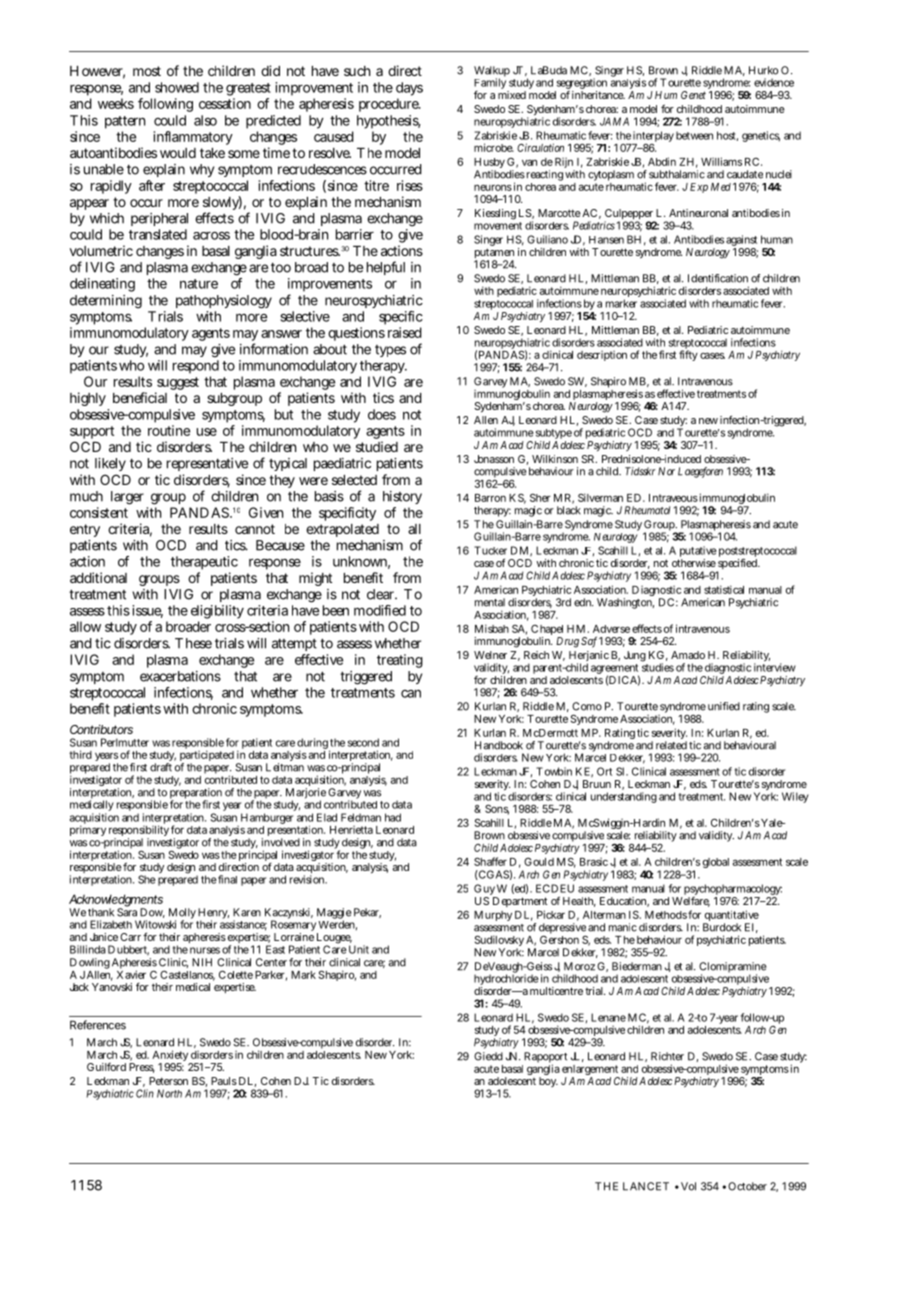 The height and width of the screenshot is (1308, 924). I want to click on Molly, so click(182, 914).
